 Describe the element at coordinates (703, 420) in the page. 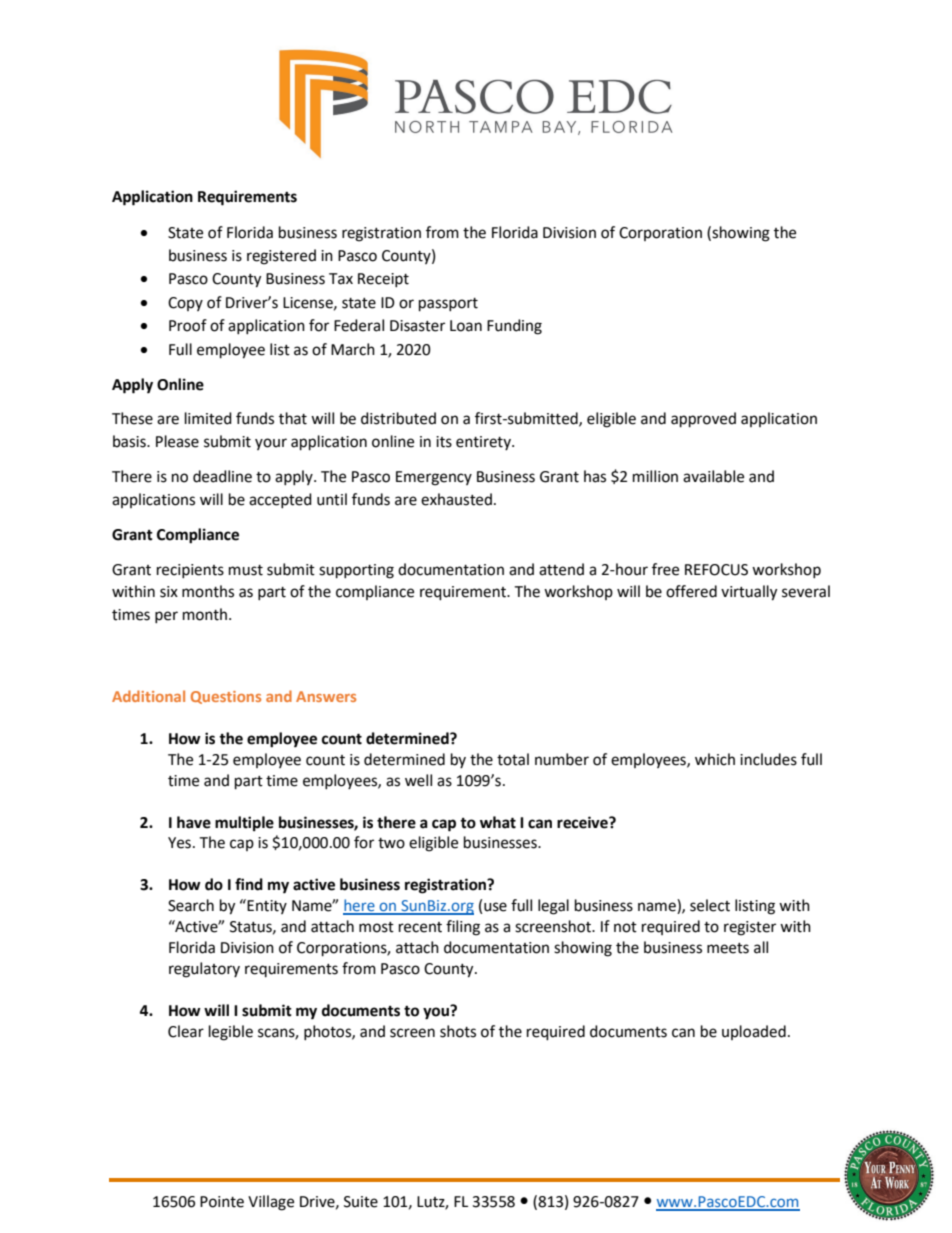

I see `approved` at that location.
